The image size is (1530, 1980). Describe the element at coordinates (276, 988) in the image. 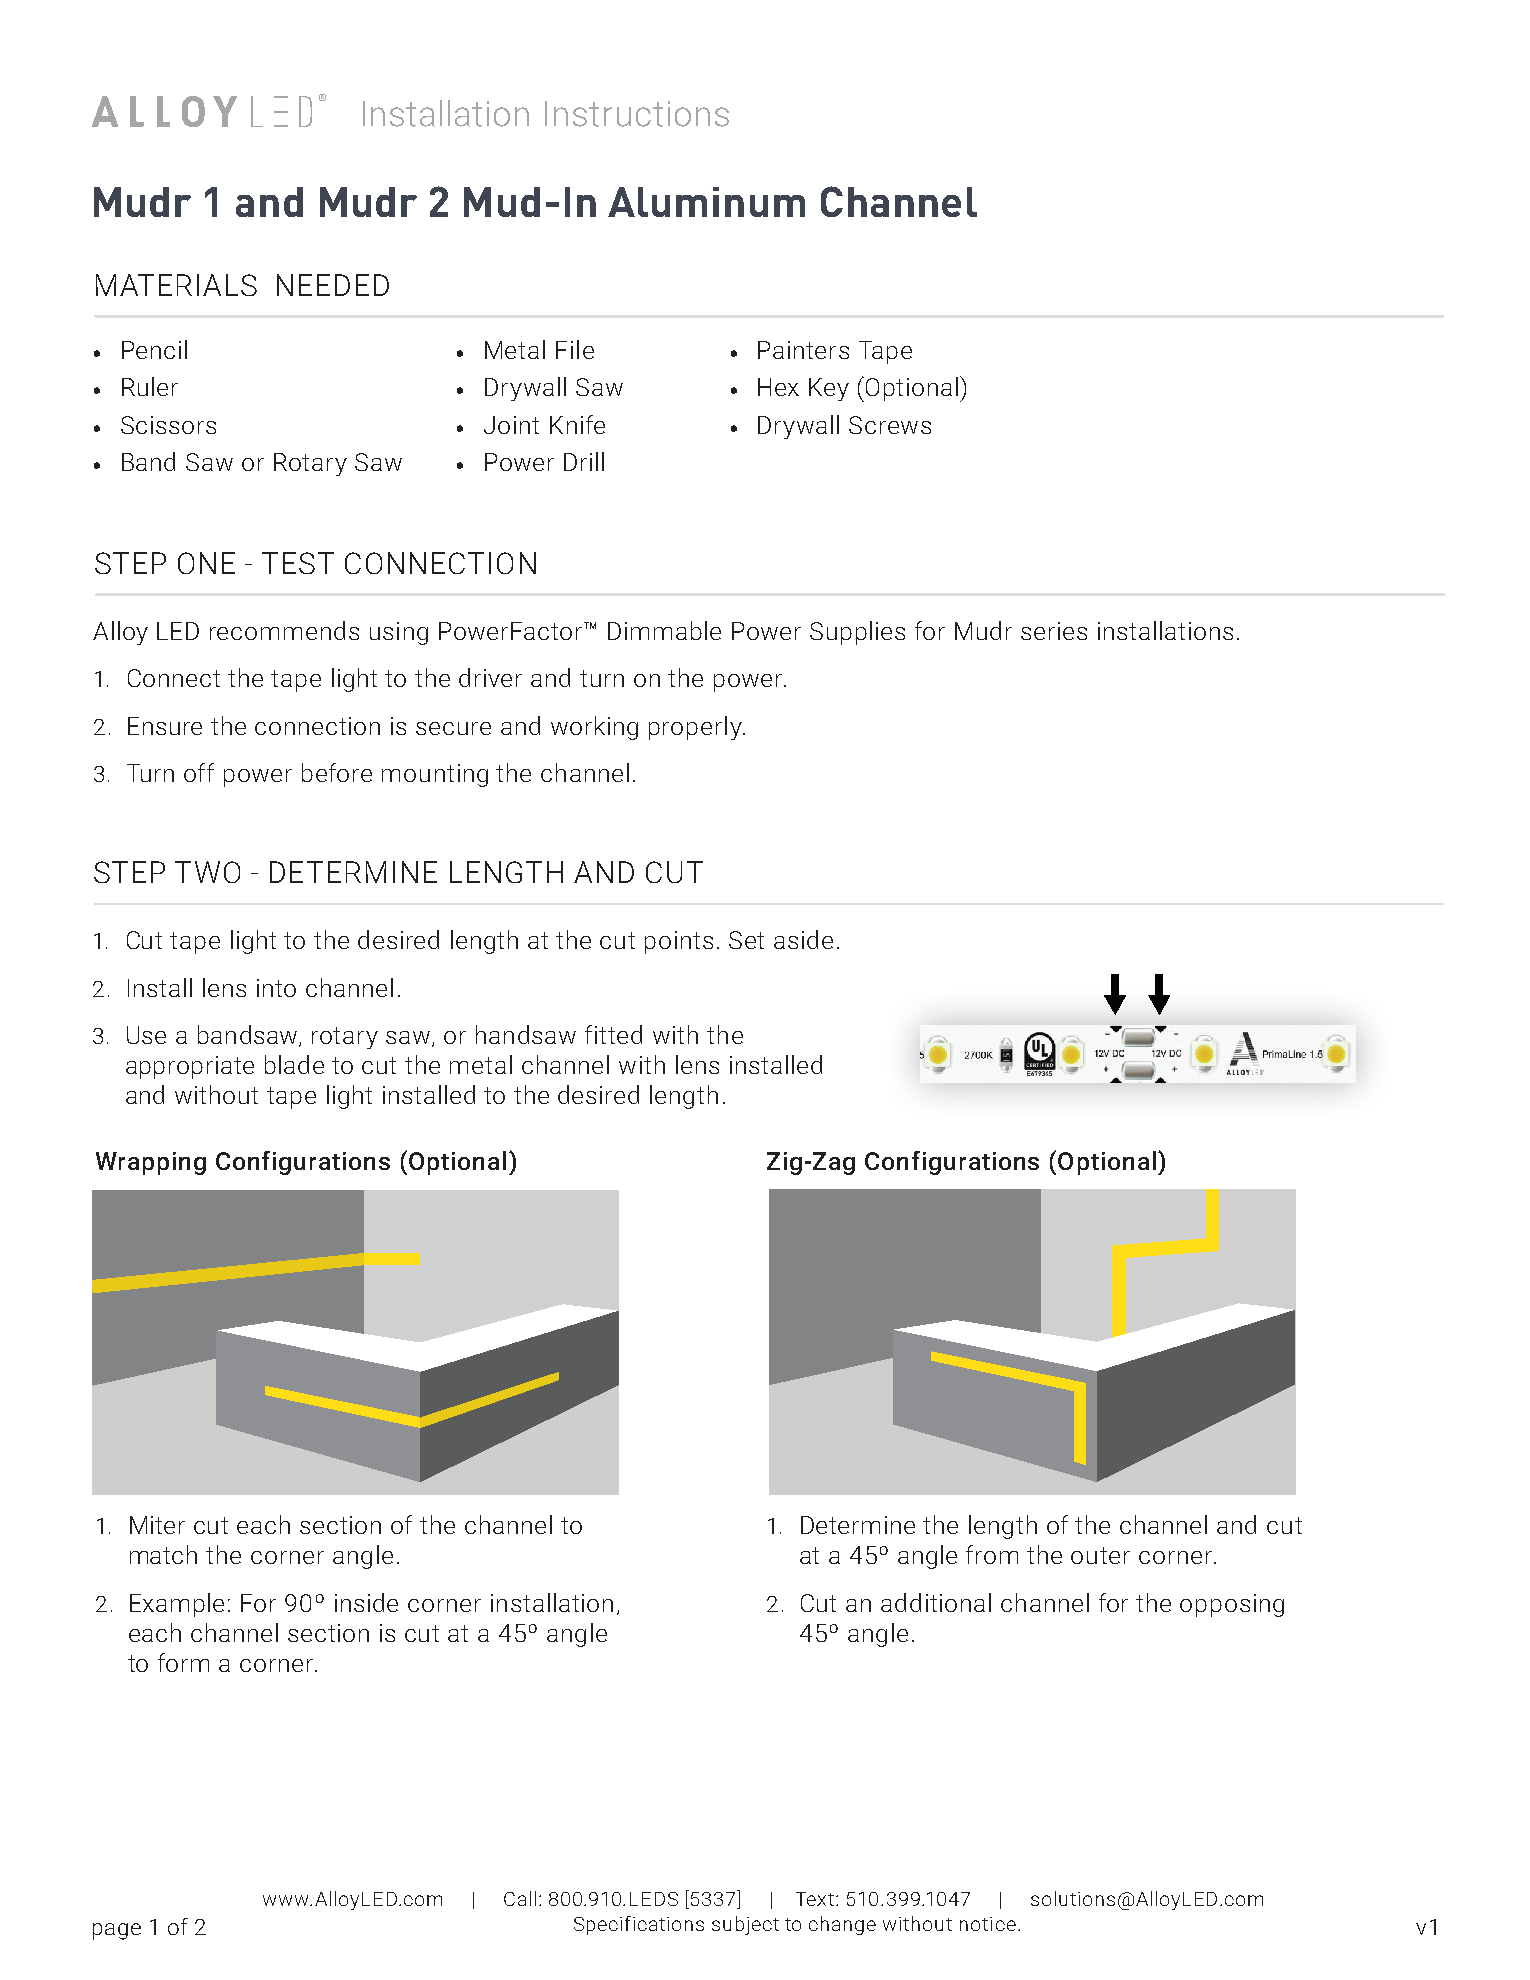

I see `into` at that location.
